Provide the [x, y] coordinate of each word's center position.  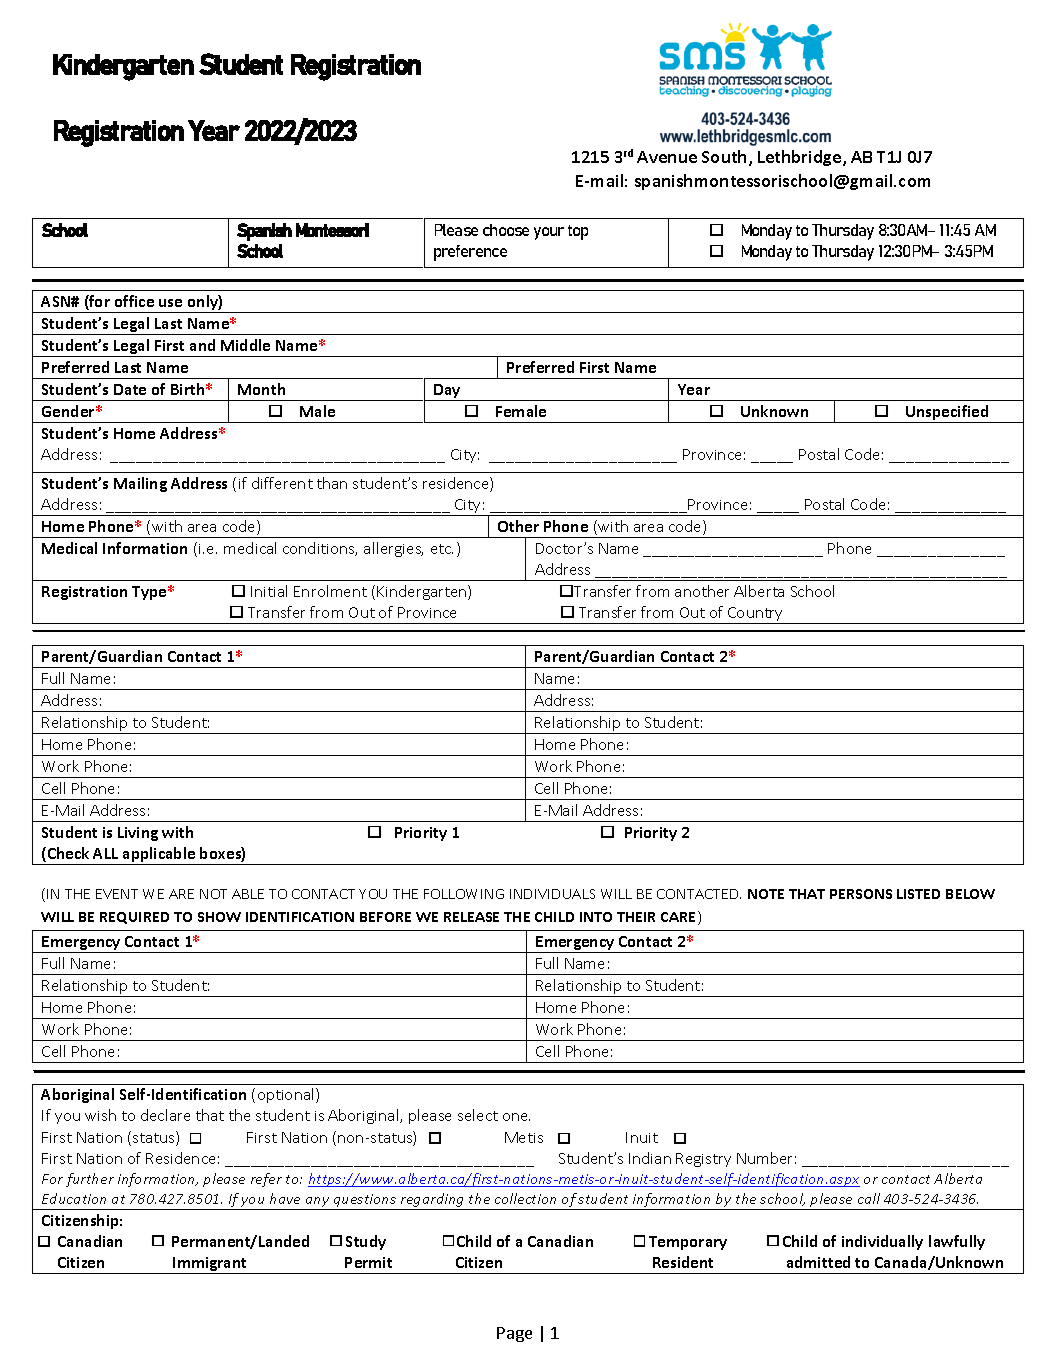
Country [756, 615]
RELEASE [471, 917]
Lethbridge [801, 158]
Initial [269, 591]
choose [506, 230]
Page [514, 1334]
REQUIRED [134, 918]
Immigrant [210, 1265]
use [170, 303]
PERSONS [861, 894]
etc [442, 549]
